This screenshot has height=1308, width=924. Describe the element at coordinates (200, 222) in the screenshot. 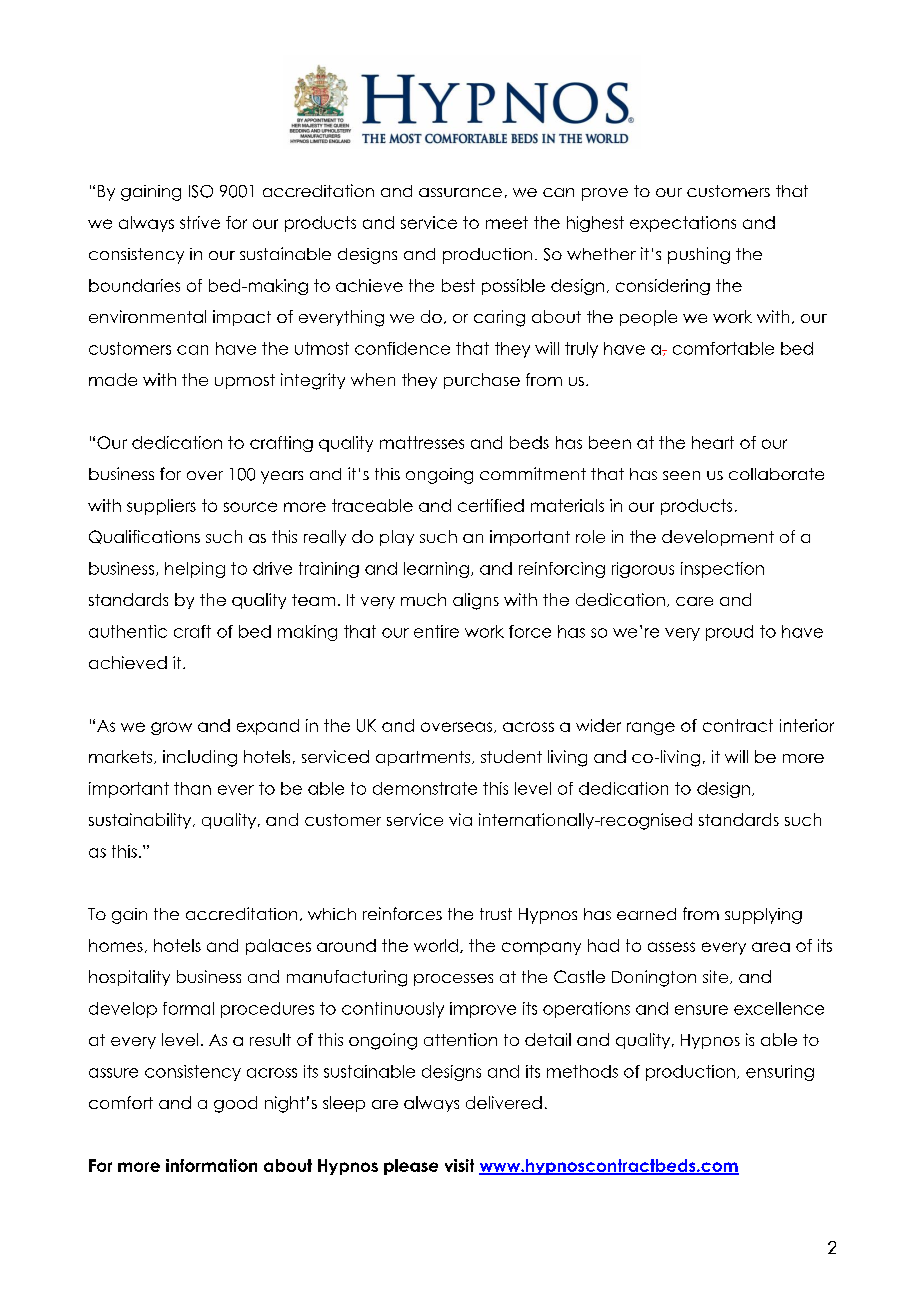

I see `strive` at that location.
